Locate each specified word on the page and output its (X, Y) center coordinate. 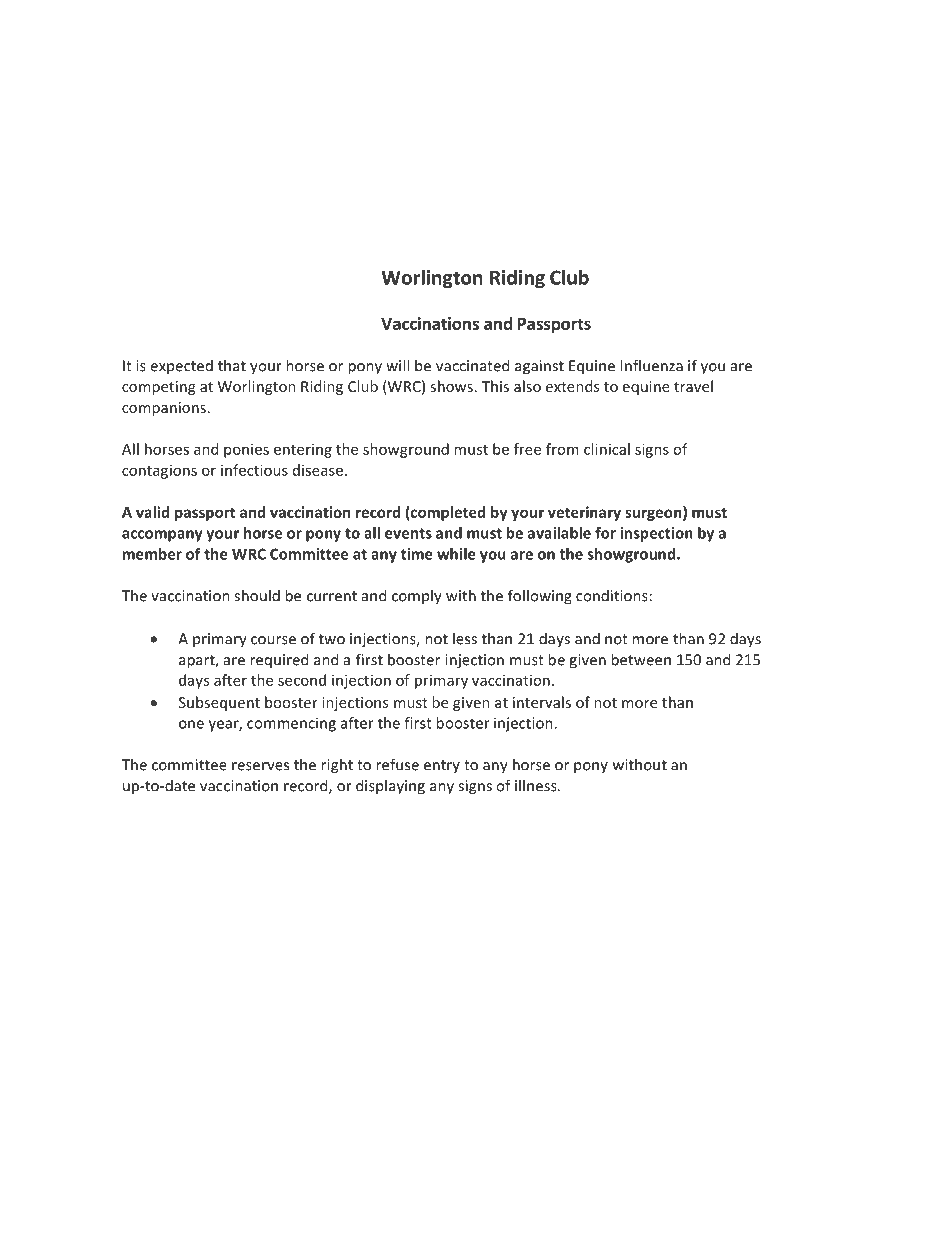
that (232, 365)
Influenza (652, 365)
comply (417, 597)
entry (442, 766)
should (257, 595)
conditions (612, 595)
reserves (260, 766)
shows (451, 386)
